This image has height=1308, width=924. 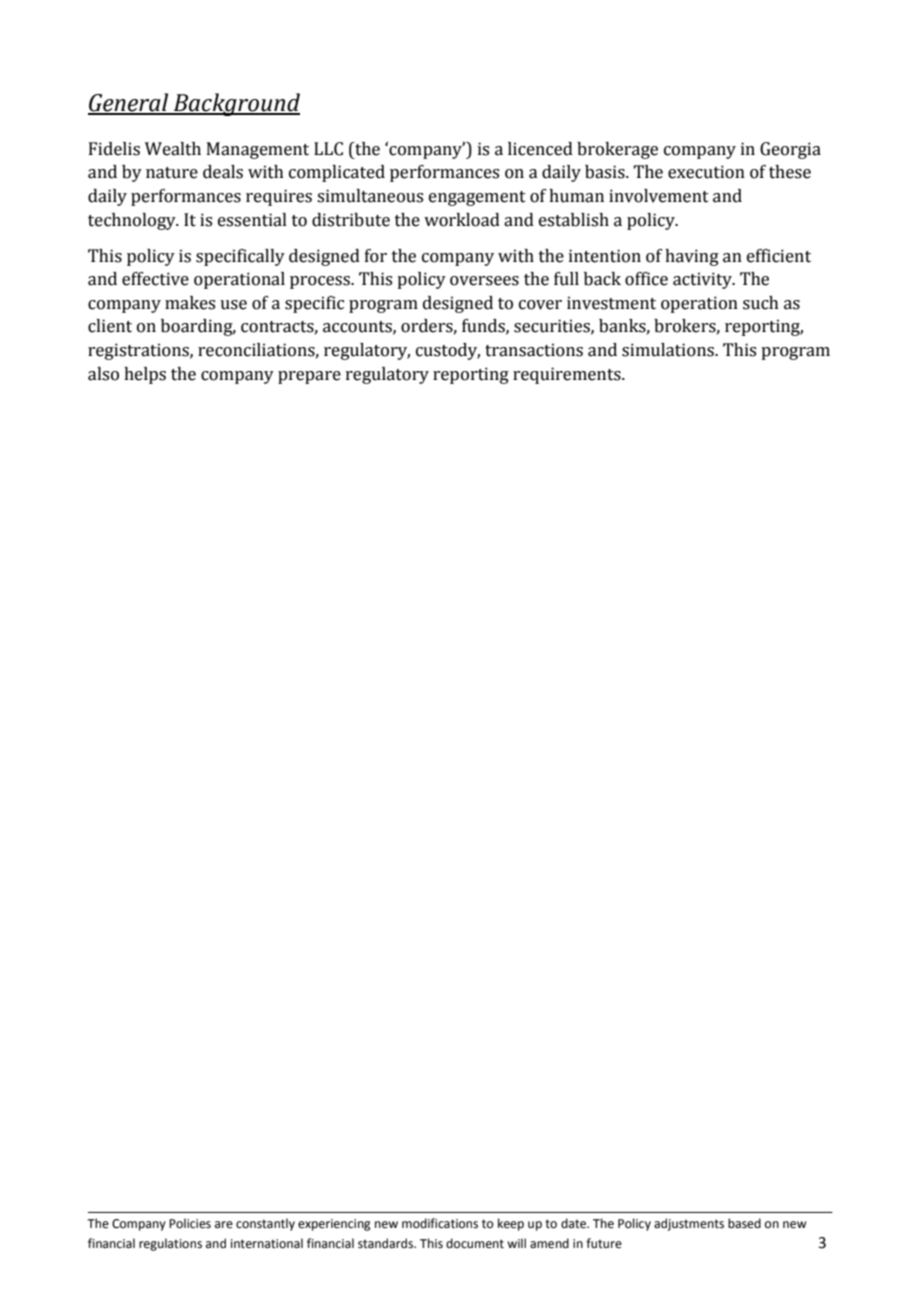 I want to click on Policies, so click(x=190, y=1223).
